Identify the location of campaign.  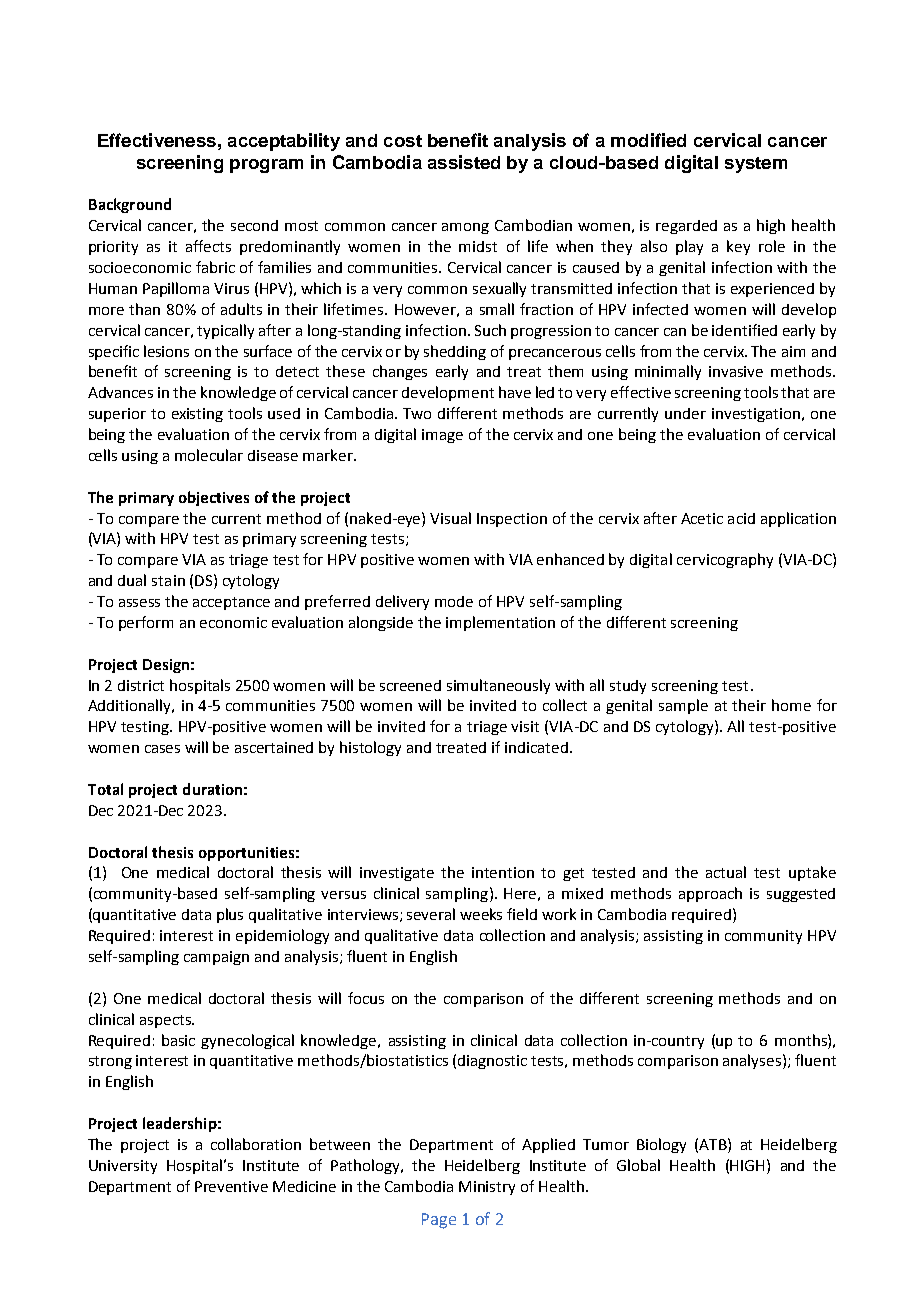
(216, 958).
